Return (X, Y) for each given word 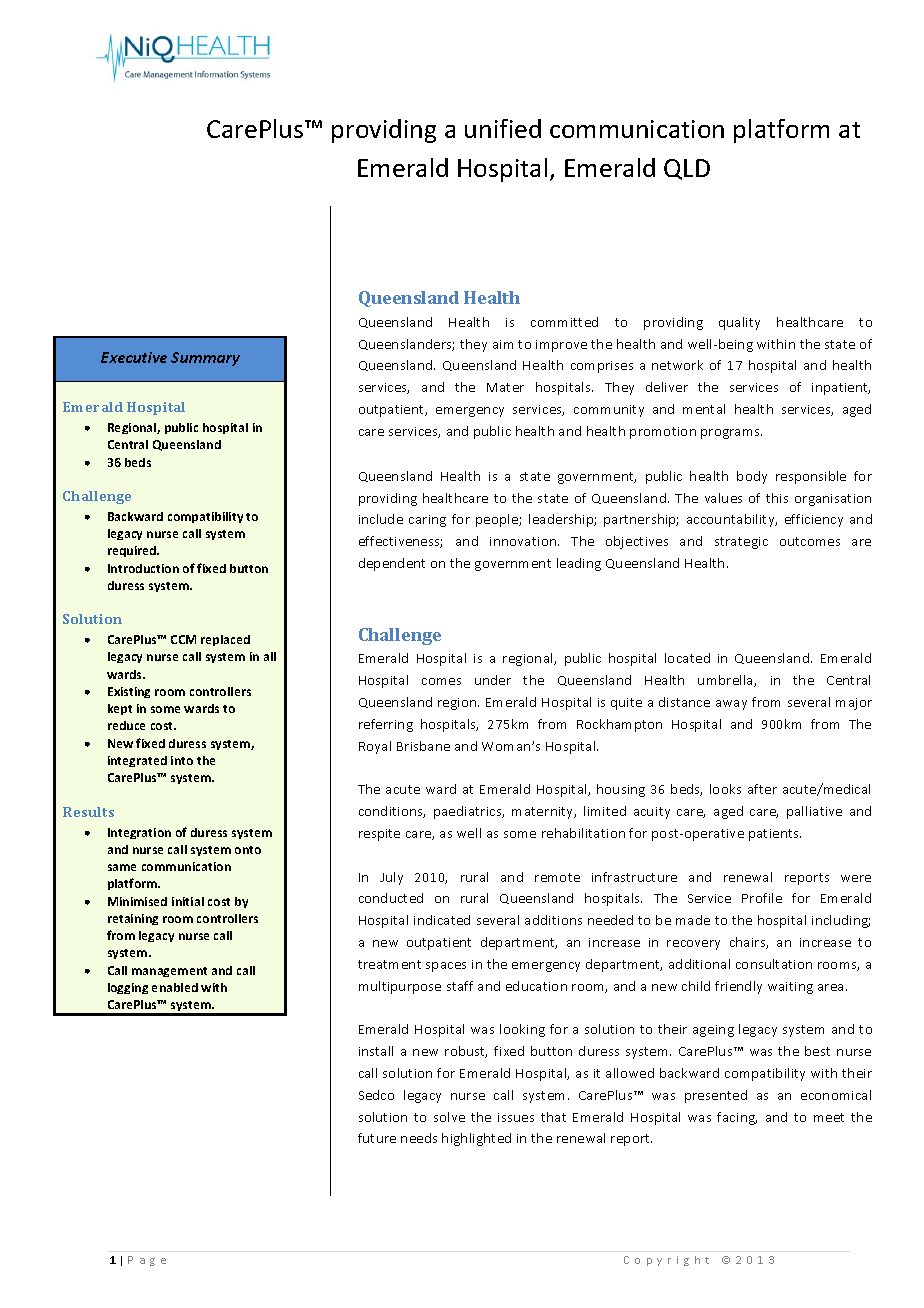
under (493, 680)
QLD (687, 169)
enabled (175, 987)
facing (737, 1118)
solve (449, 1117)
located (687, 658)
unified (503, 128)
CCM (183, 639)
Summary (205, 359)
